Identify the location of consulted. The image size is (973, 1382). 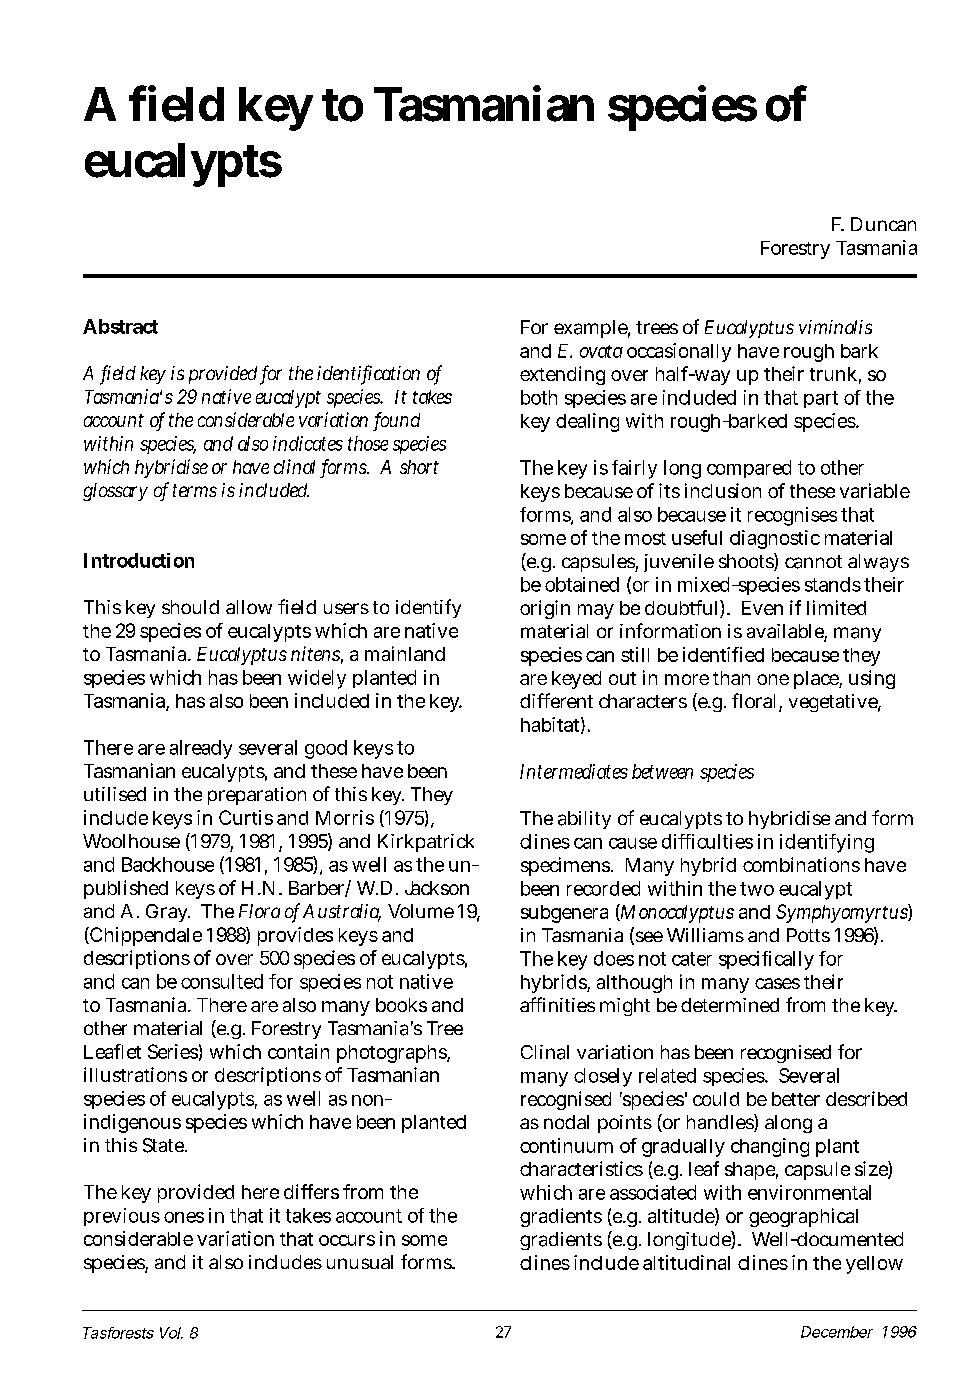
(222, 981).
